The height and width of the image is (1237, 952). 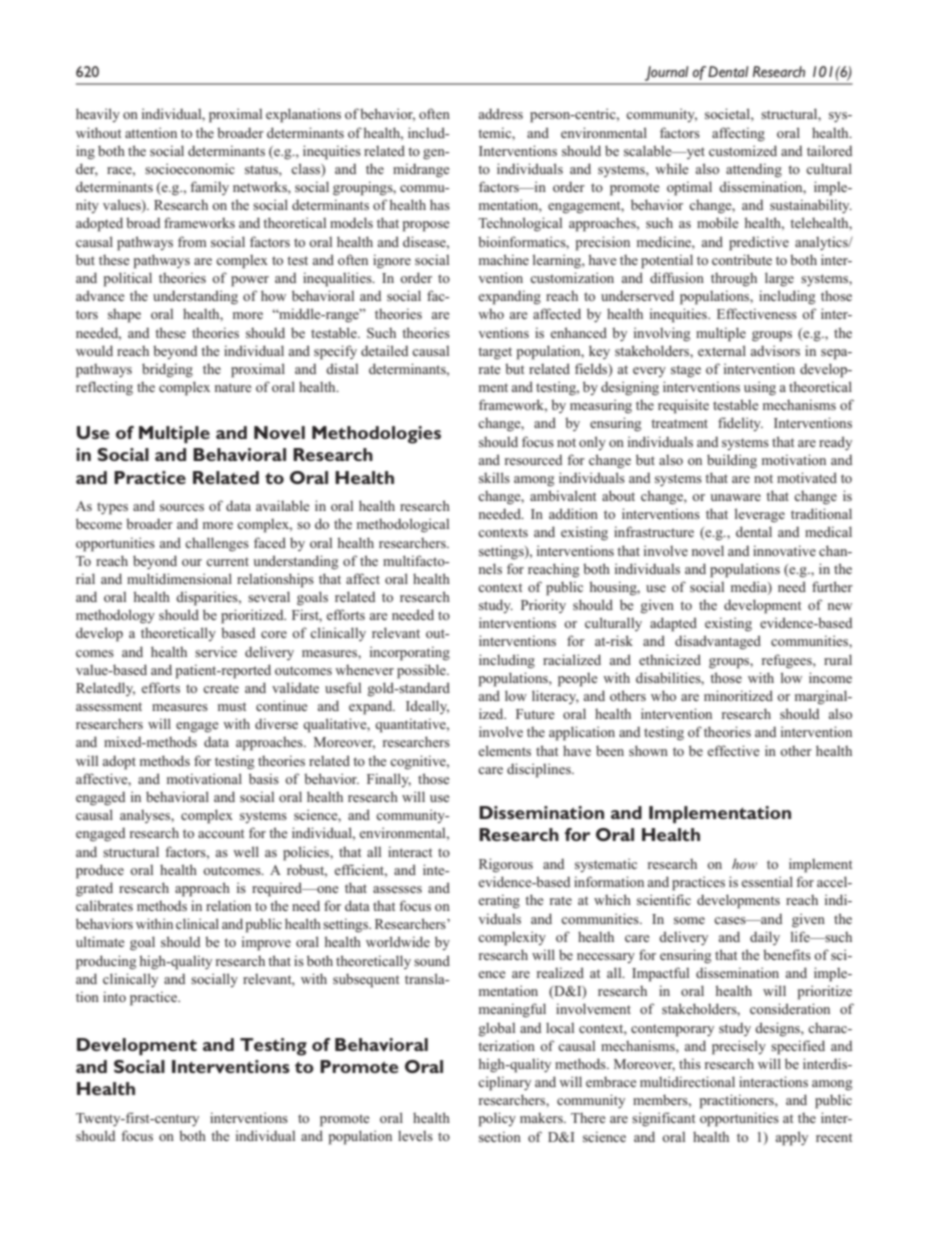 I want to click on building, so click(x=732, y=461).
